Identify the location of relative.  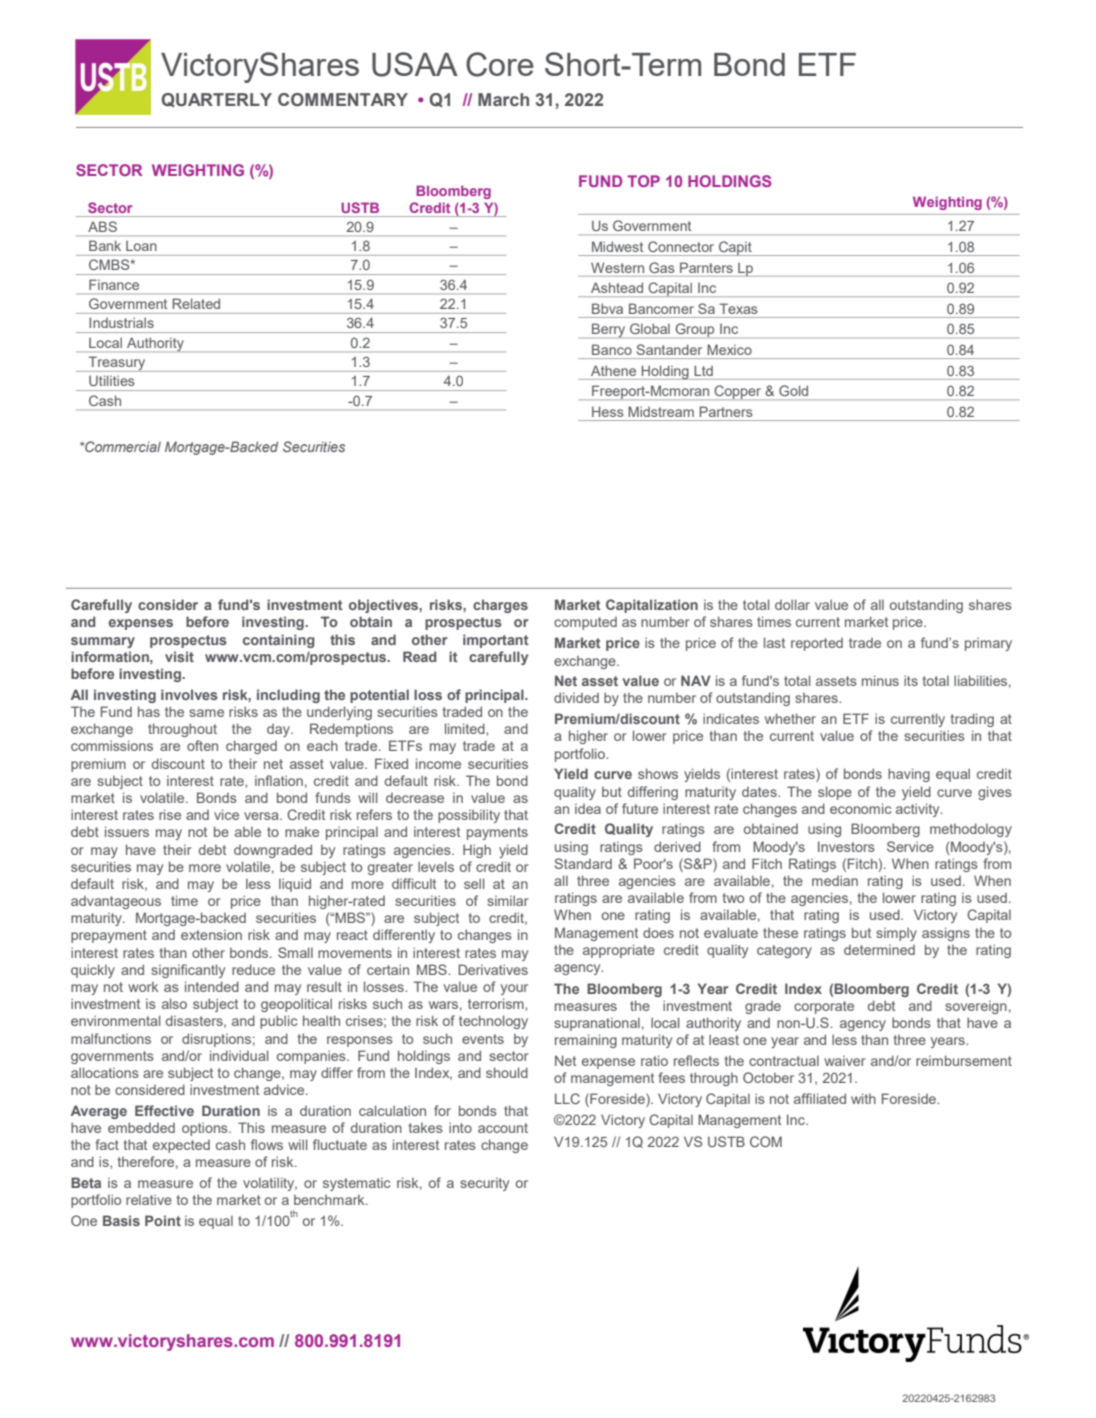
(149, 1199).
